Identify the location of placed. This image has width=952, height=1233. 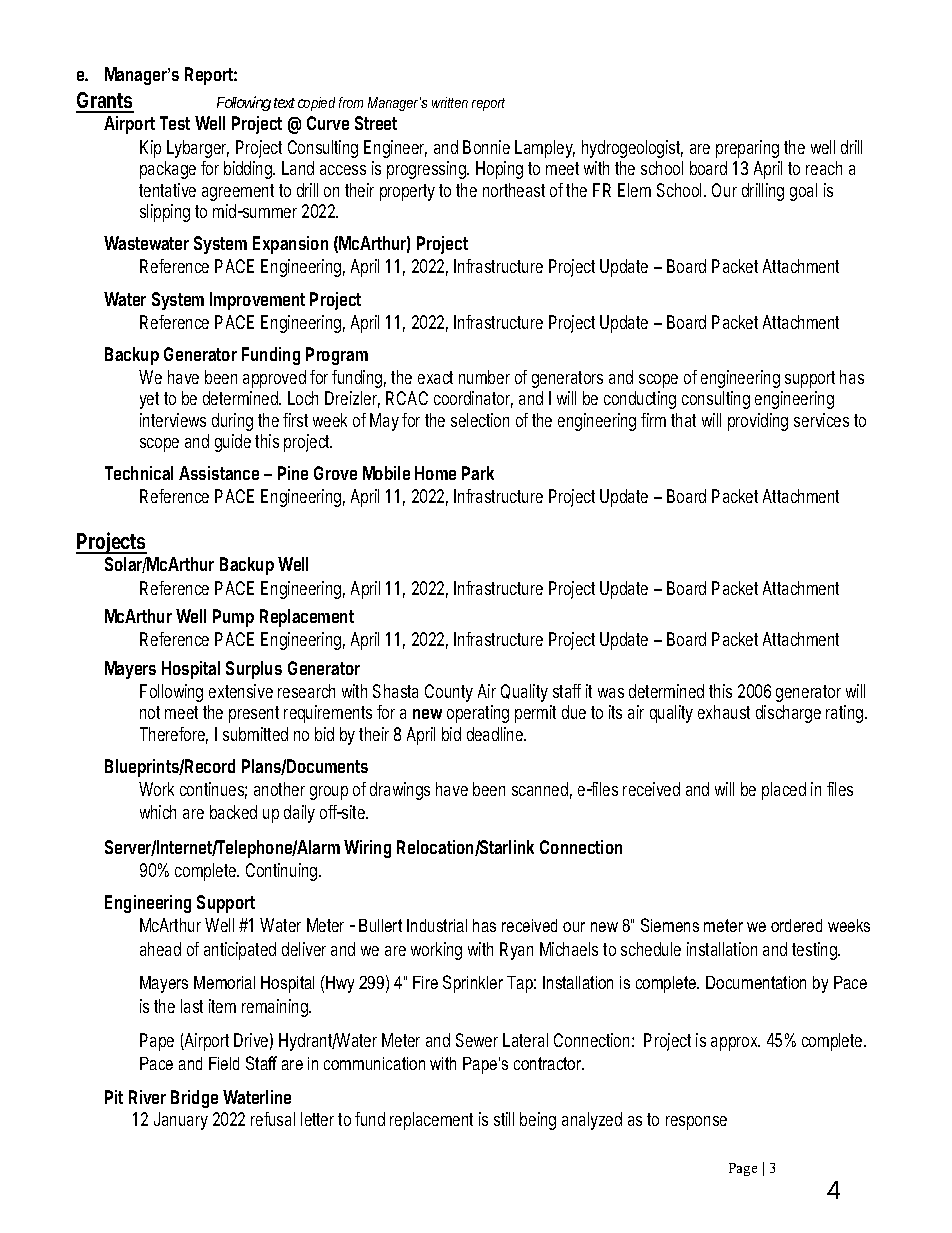
(784, 791).
